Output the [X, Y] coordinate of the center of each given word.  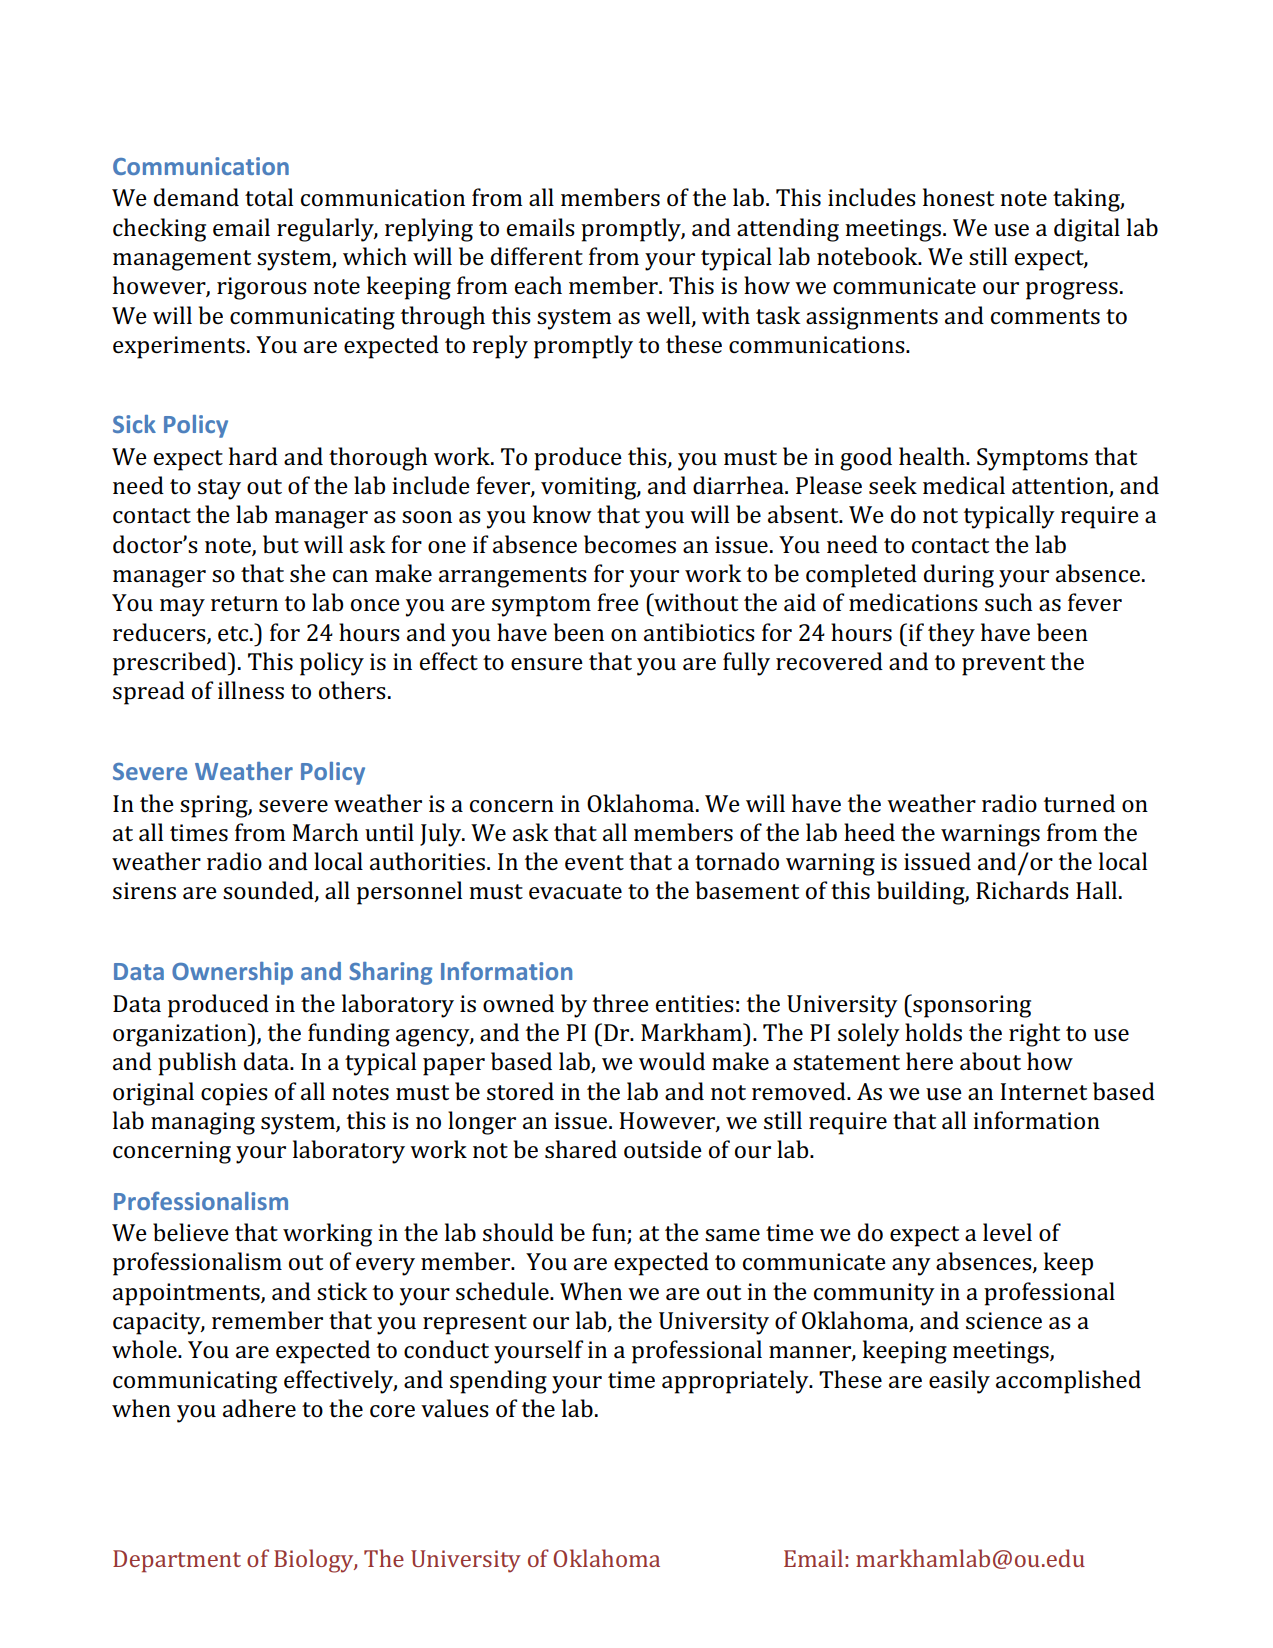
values [455, 1408]
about [990, 1061]
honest [958, 197]
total [269, 197]
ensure [547, 664]
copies [234, 1094]
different [537, 256]
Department [177, 1561]
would [672, 1061]
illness [251, 690]
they [951, 635]
